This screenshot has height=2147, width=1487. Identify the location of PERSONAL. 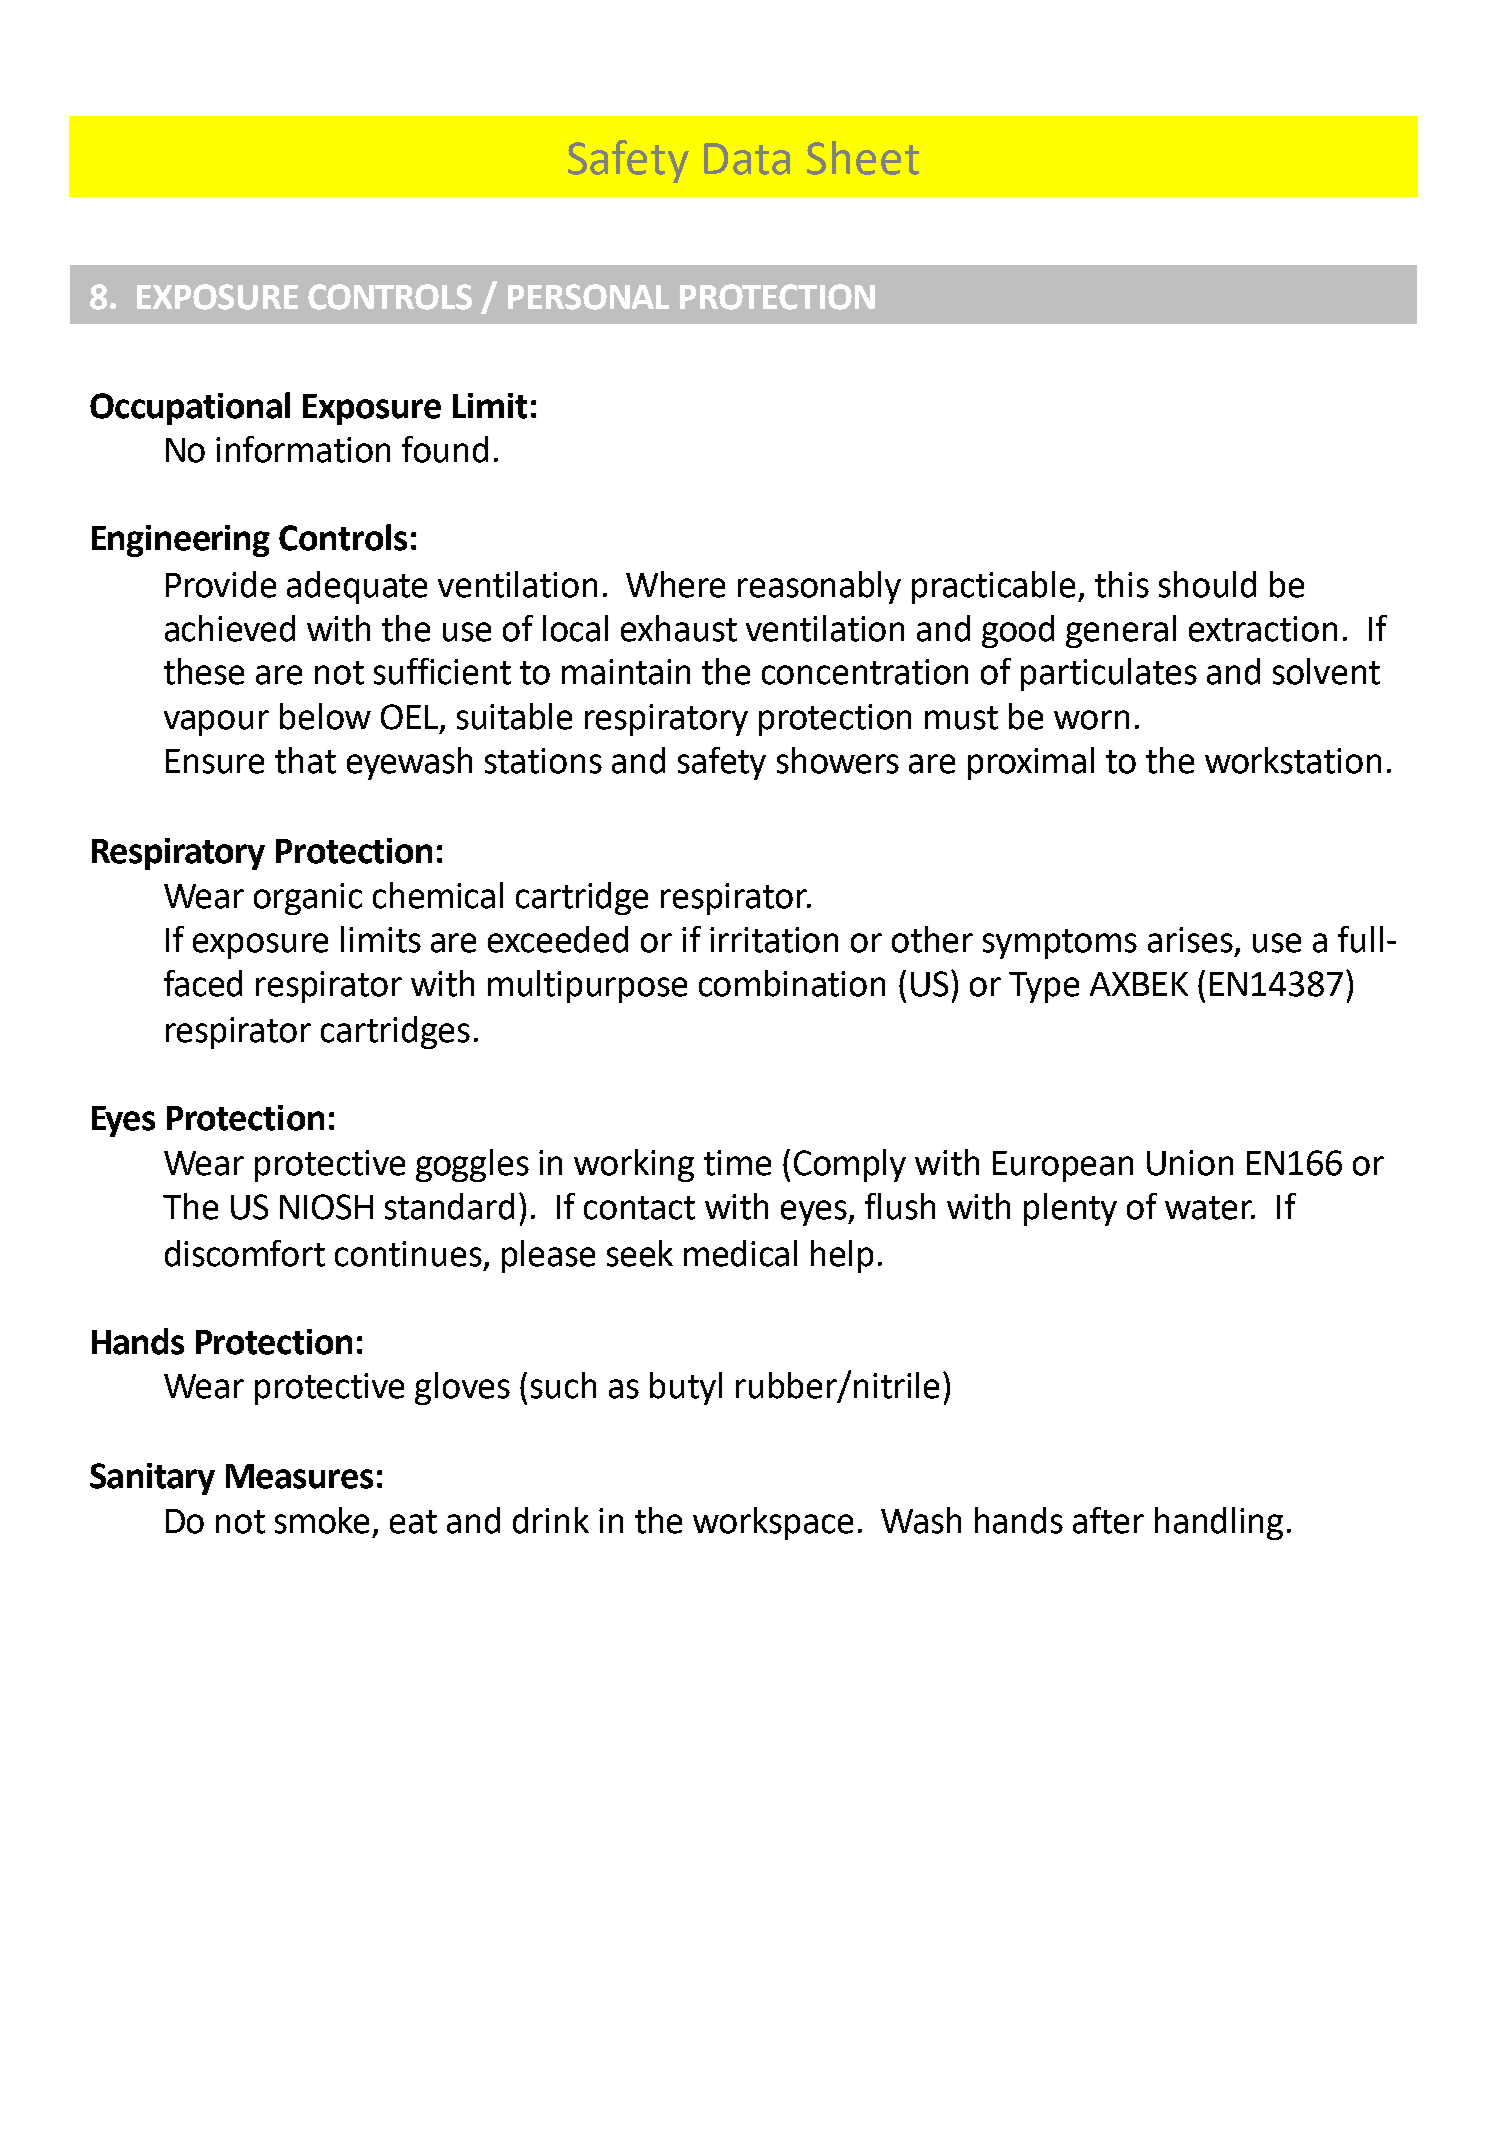
(588, 297).
